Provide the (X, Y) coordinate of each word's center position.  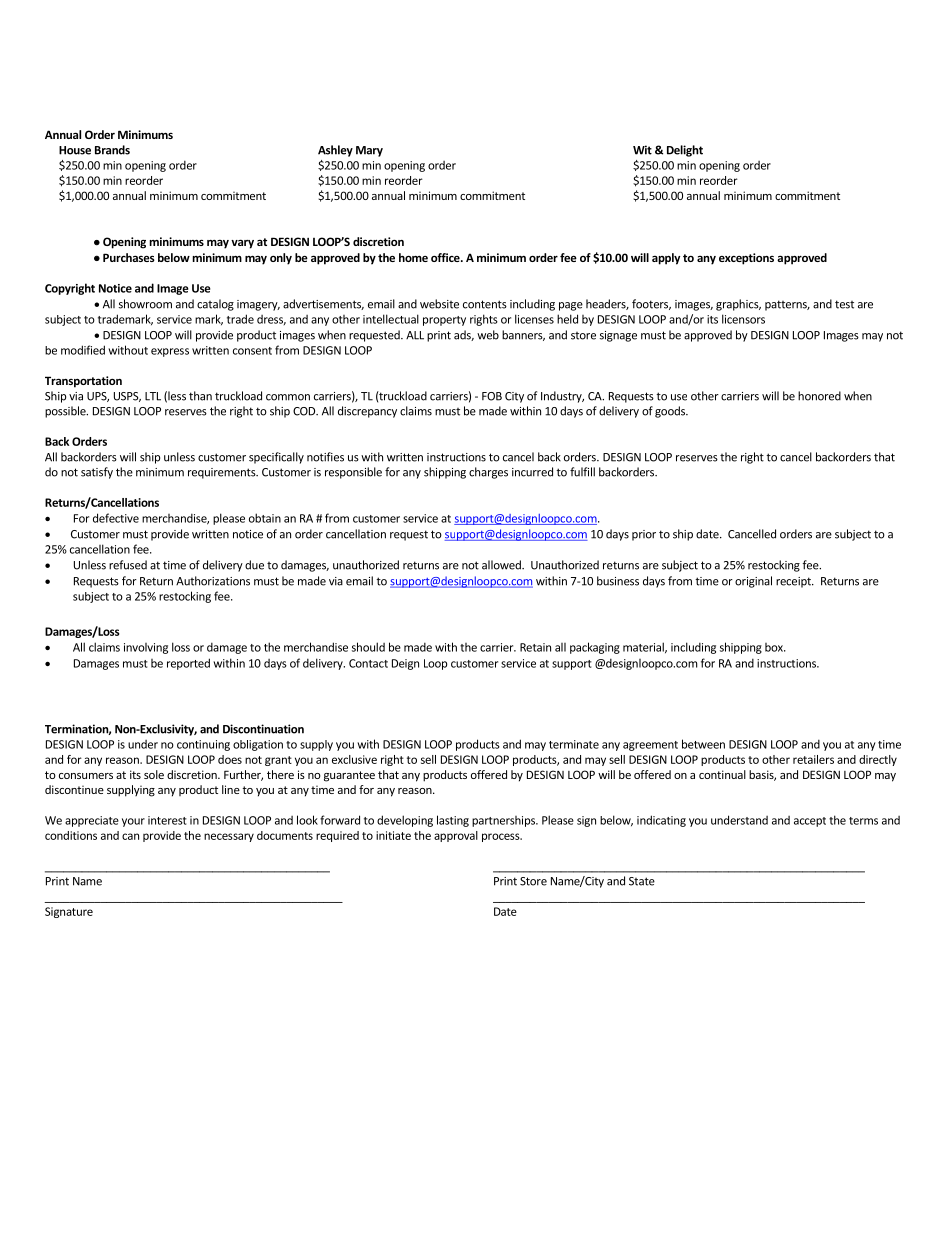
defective (116, 518)
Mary (369, 151)
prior (644, 535)
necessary (229, 837)
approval (456, 836)
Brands (112, 150)
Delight (685, 151)
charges (488, 473)
